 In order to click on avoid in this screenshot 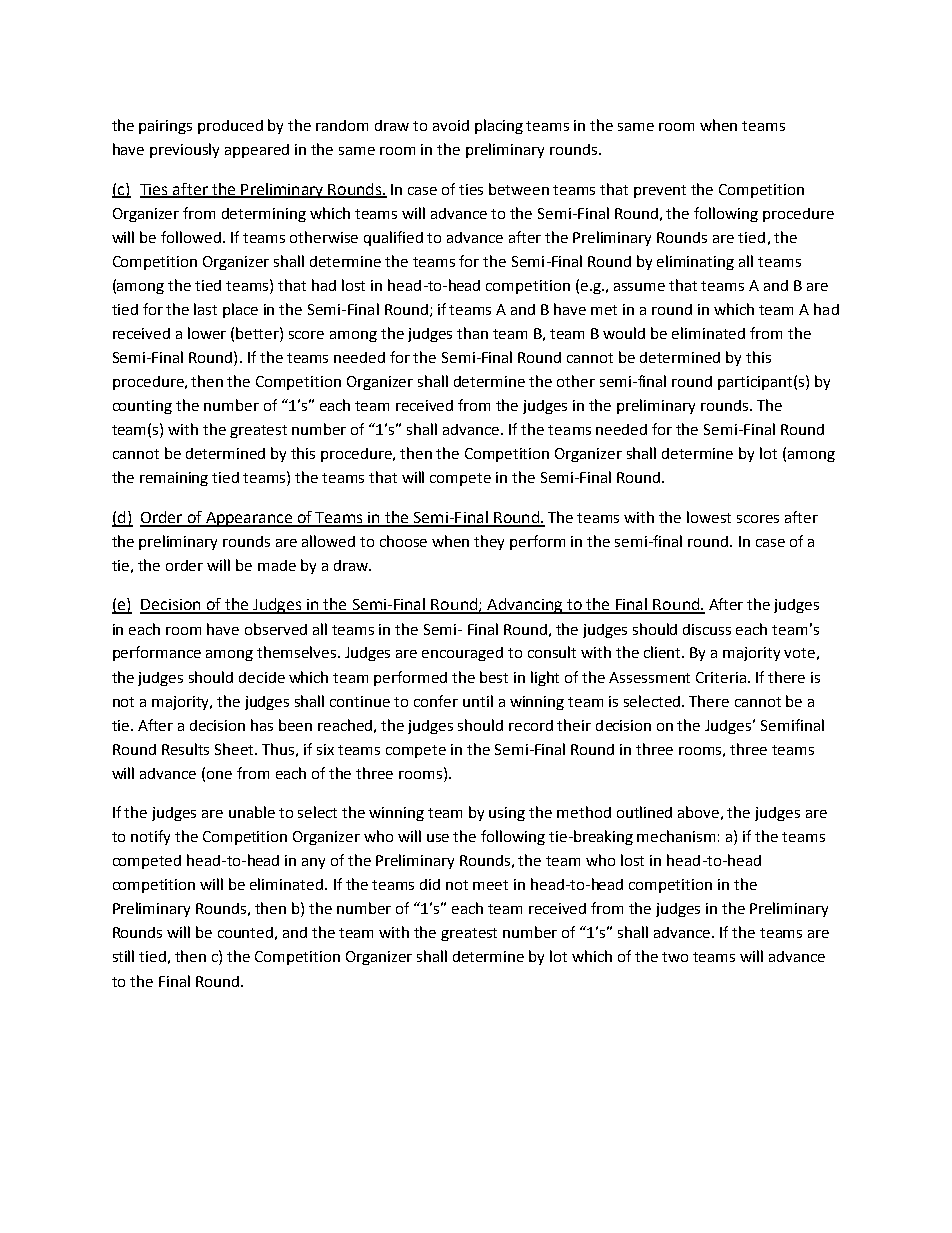, I will do `click(451, 125)`.
